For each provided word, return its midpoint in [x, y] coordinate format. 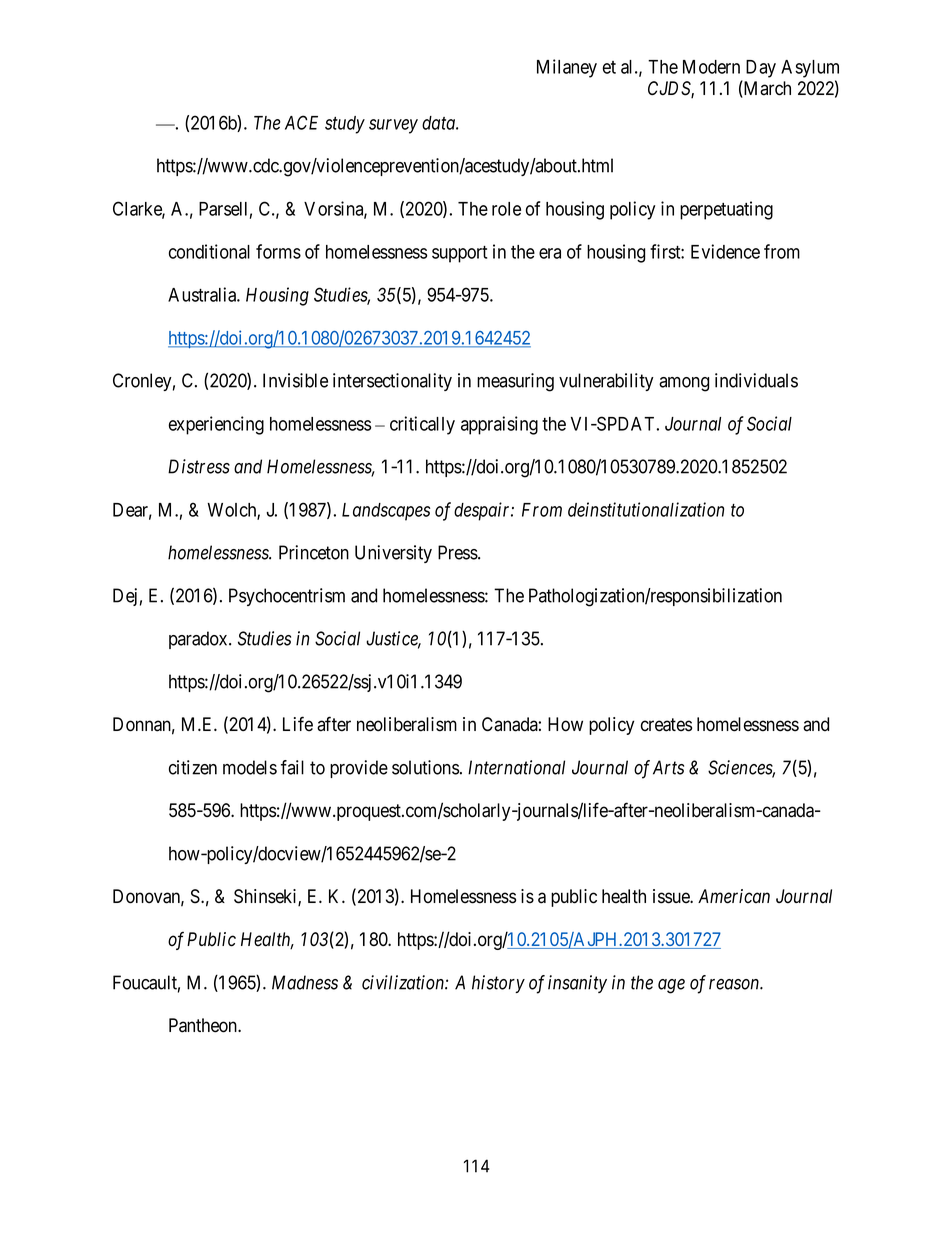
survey [393, 126]
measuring [515, 382]
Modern [711, 67]
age [671, 986]
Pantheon [204, 1025]
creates [666, 725]
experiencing [216, 425]
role [506, 209]
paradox [199, 640]
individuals [756, 380]
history [498, 984]
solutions [425, 767]
